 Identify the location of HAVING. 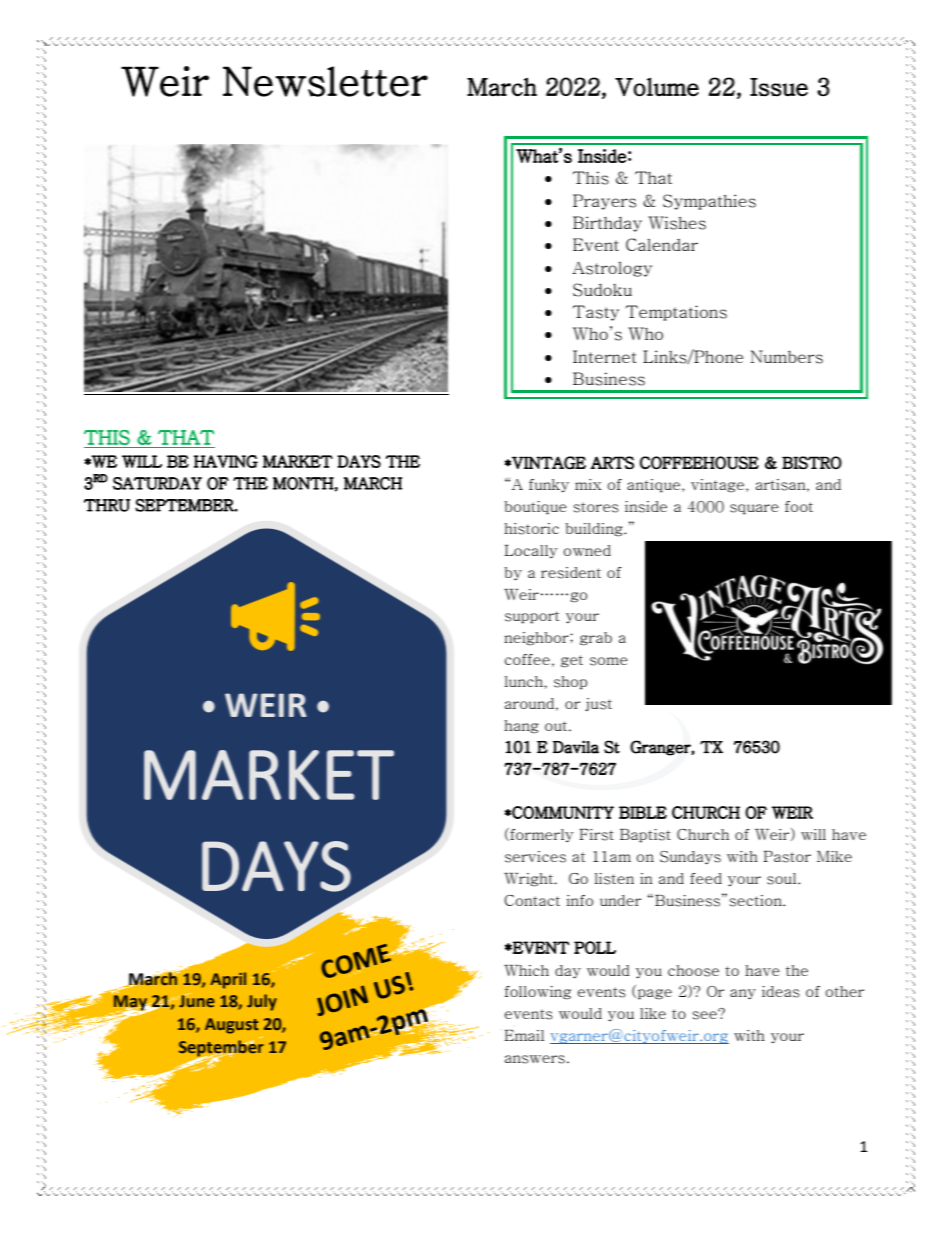
(226, 461).
